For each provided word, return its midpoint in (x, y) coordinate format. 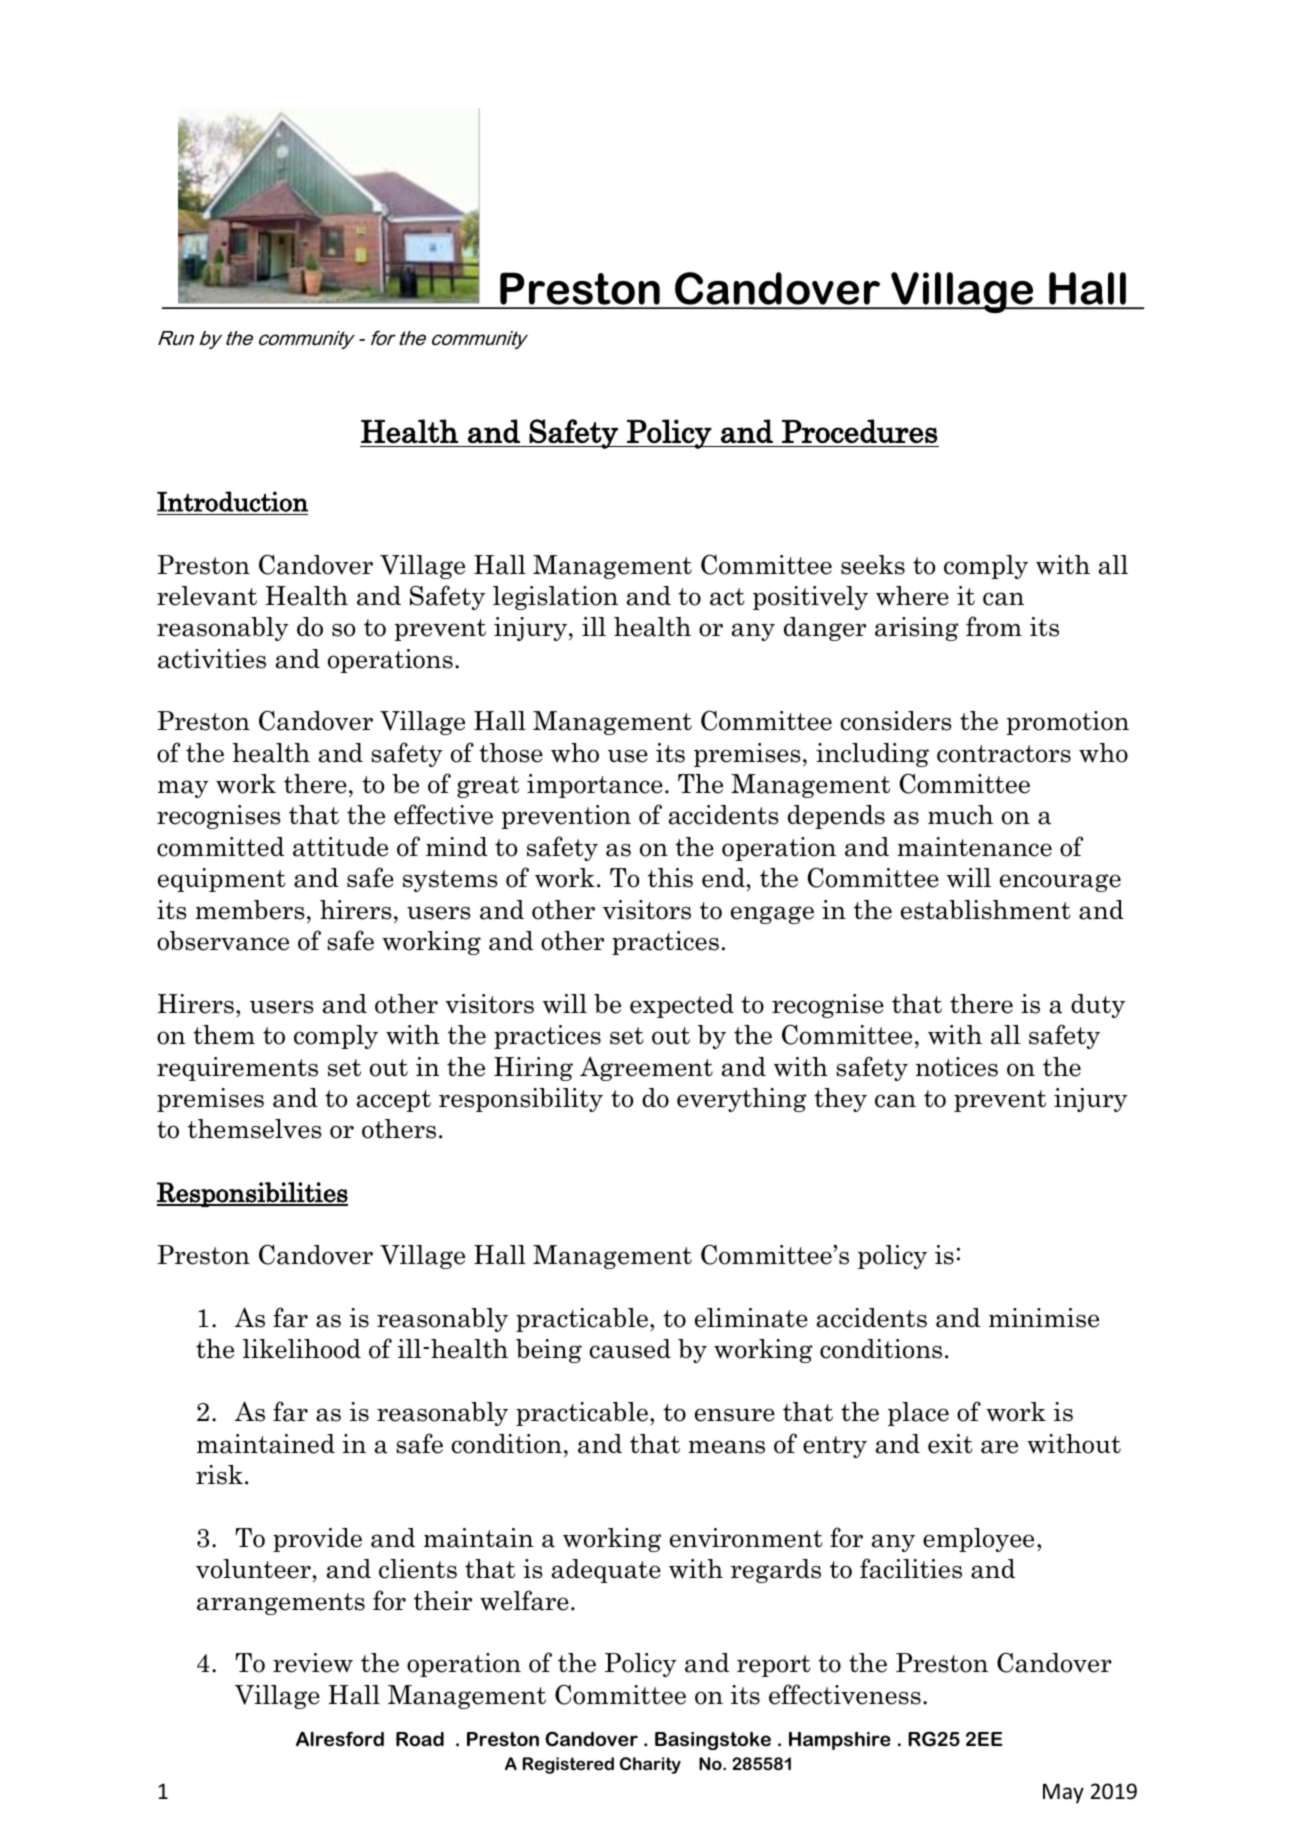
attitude (340, 847)
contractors (1004, 754)
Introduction (232, 501)
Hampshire (840, 1740)
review (313, 1663)
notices (957, 1067)
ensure (735, 1415)
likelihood (302, 1349)
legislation (555, 598)
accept (394, 1101)
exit (950, 1444)
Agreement (646, 1069)
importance (595, 786)
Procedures (860, 431)
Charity (650, 1765)
